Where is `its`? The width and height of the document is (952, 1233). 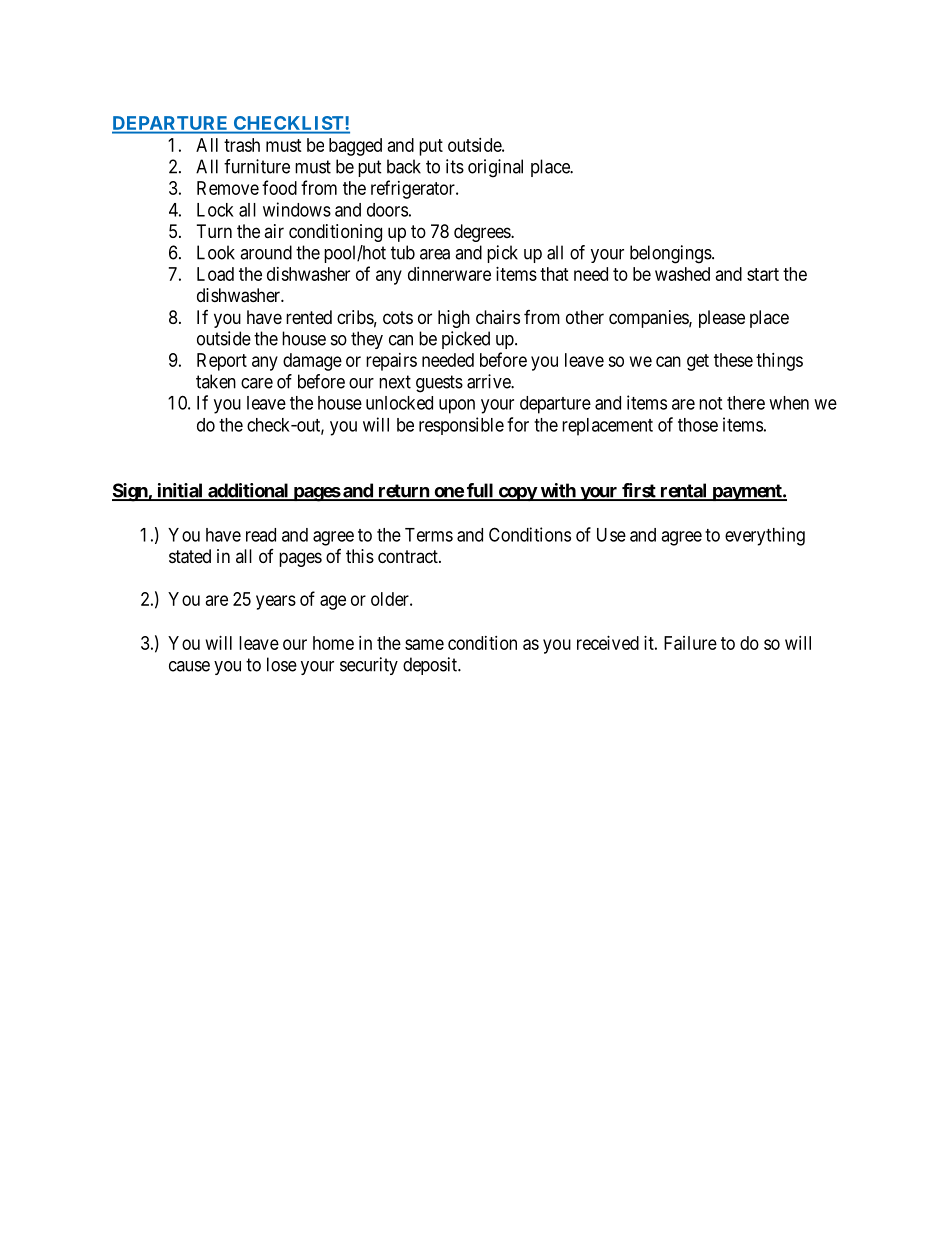 its is located at coordinates (455, 166).
